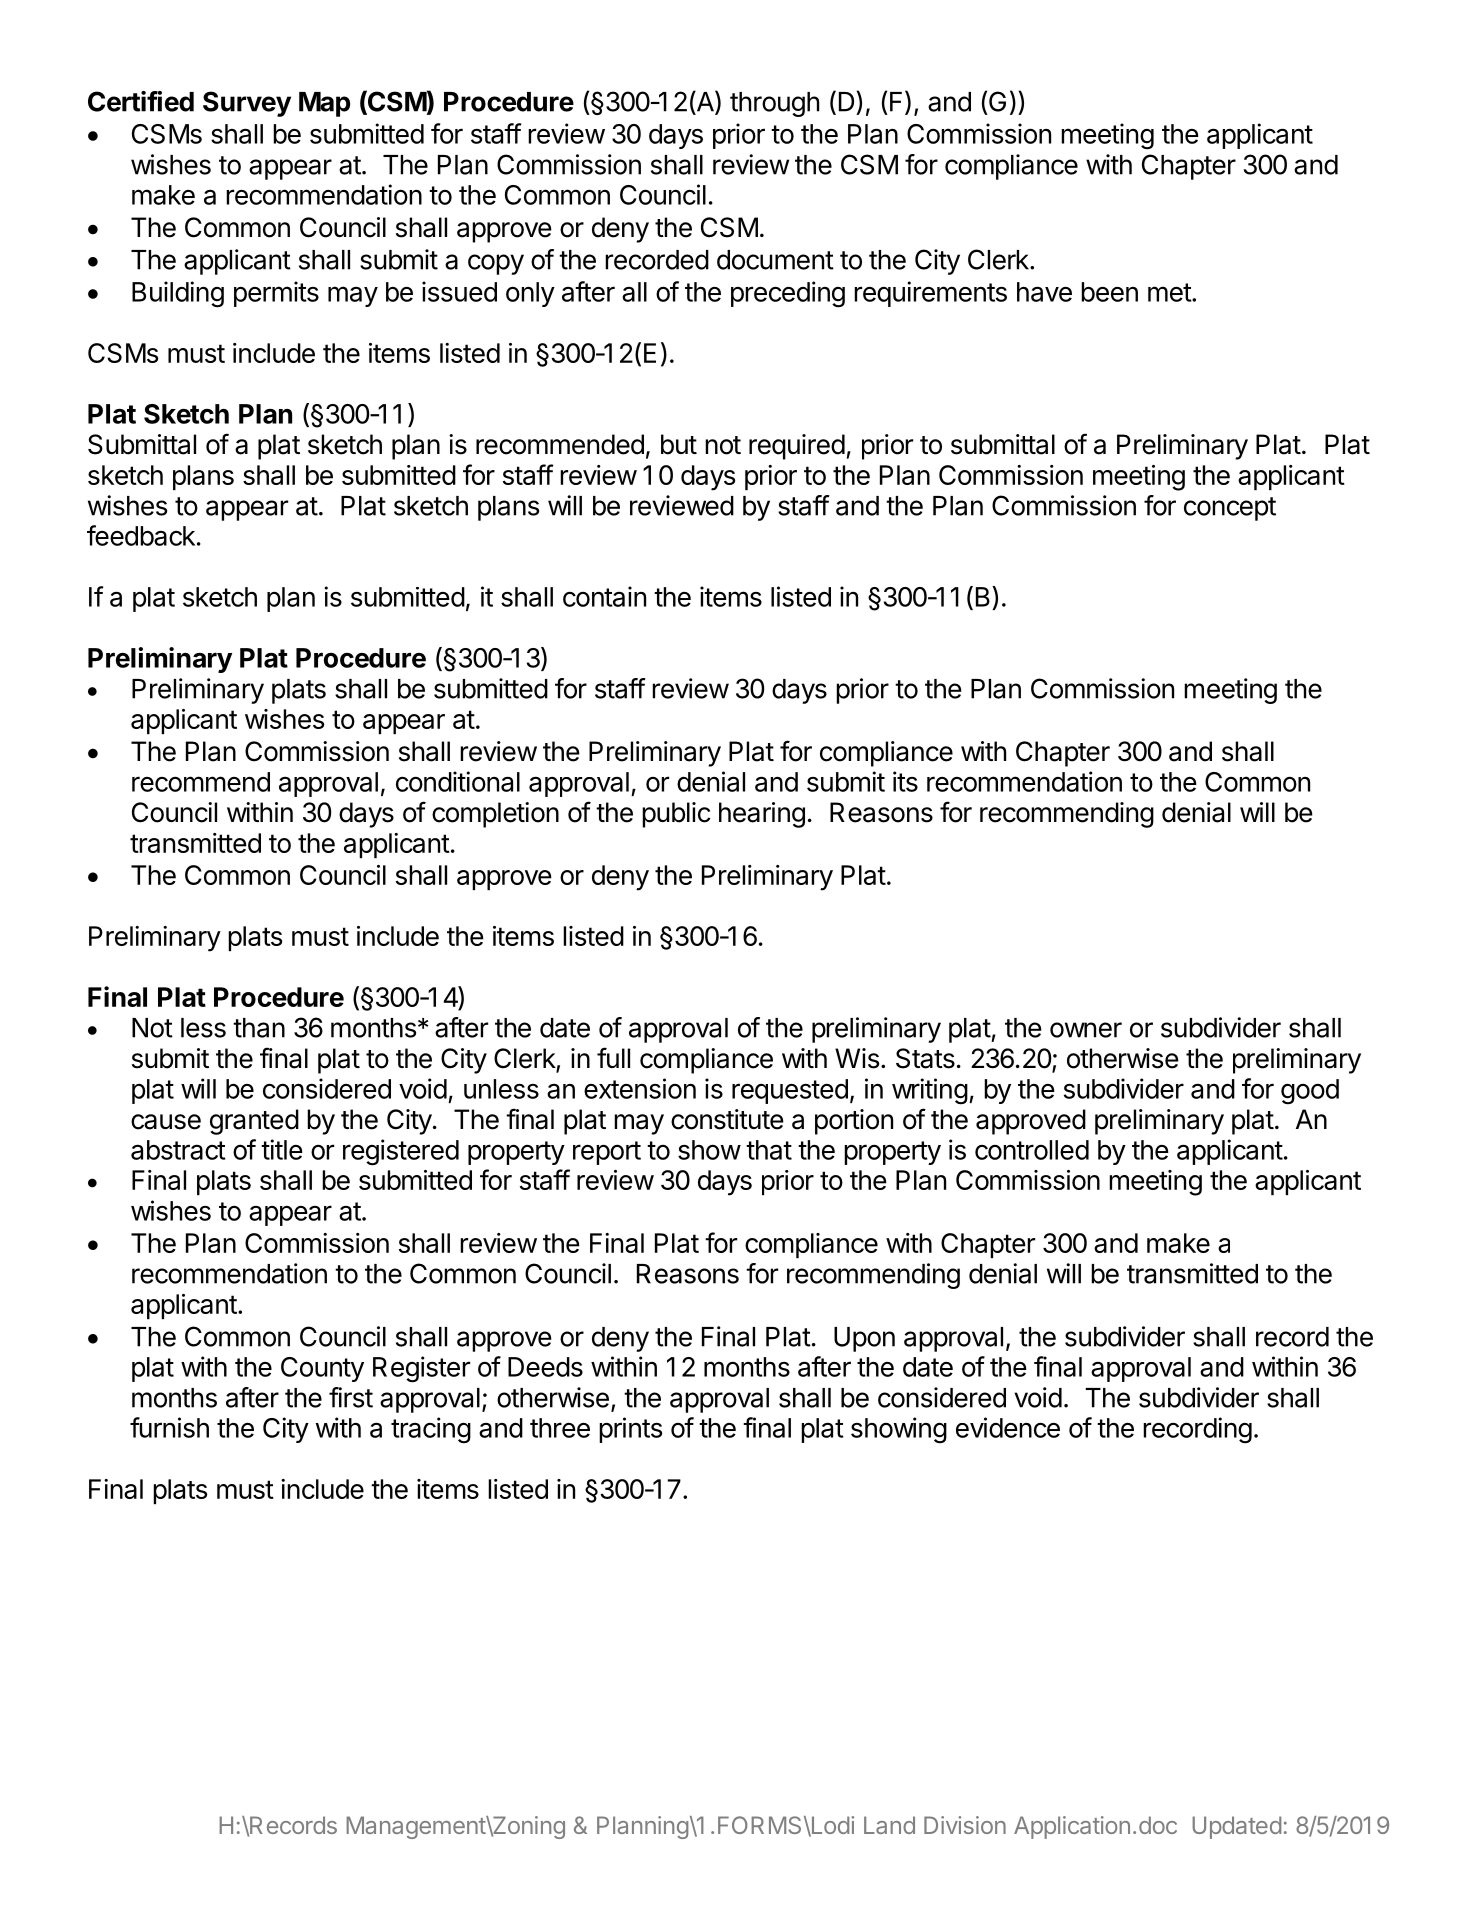  I want to click on concept, so click(1230, 509).
